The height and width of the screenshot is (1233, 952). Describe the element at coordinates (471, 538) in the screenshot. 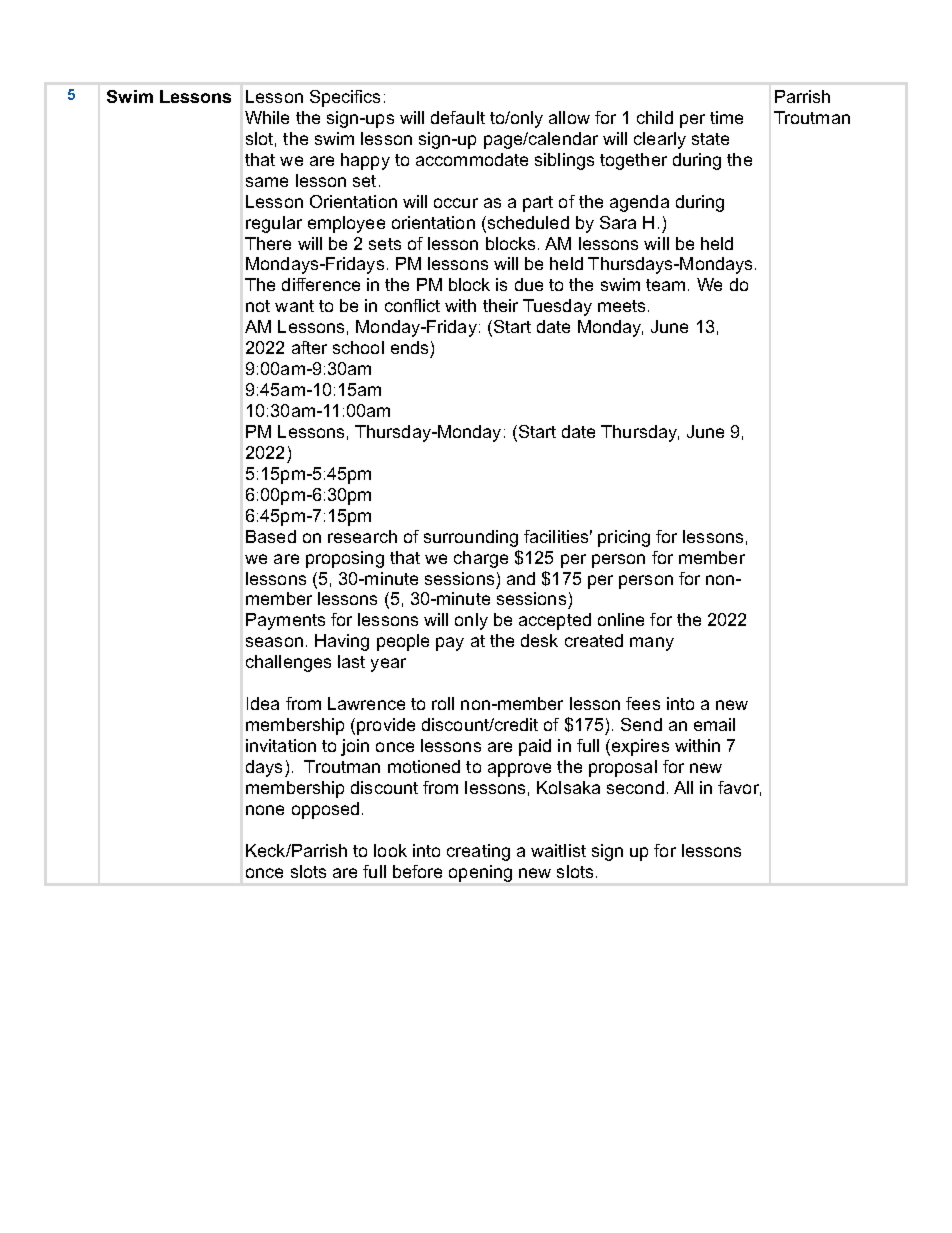

I see `surrounding` at that location.
